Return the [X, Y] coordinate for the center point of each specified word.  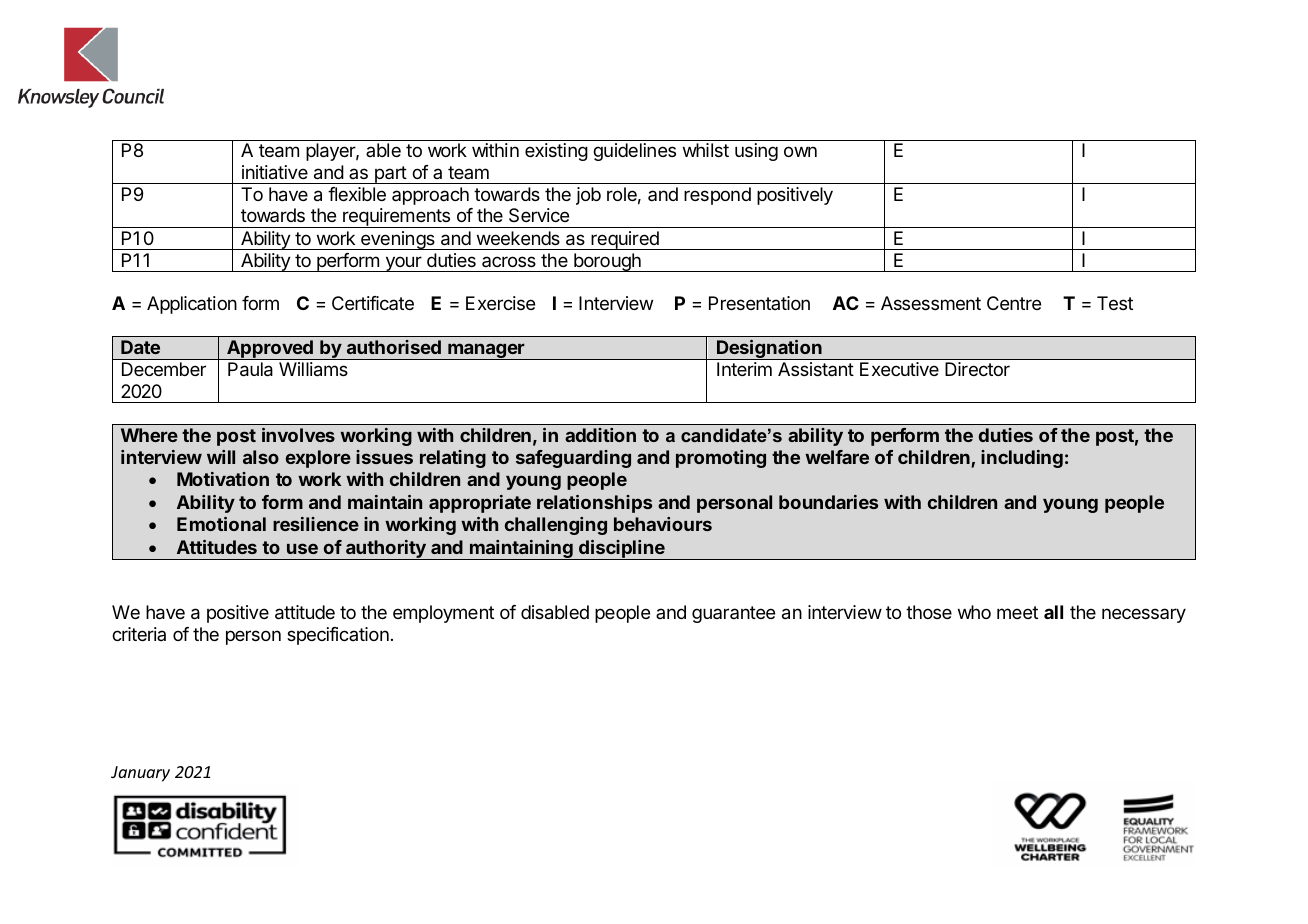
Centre [1014, 303]
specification [338, 636]
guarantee [733, 614]
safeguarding [573, 459]
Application [192, 305]
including [1022, 459]
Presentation [759, 303]
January [140, 774]
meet [1017, 612]
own [800, 151]
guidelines [634, 152]
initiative [275, 172]
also [261, 457]
